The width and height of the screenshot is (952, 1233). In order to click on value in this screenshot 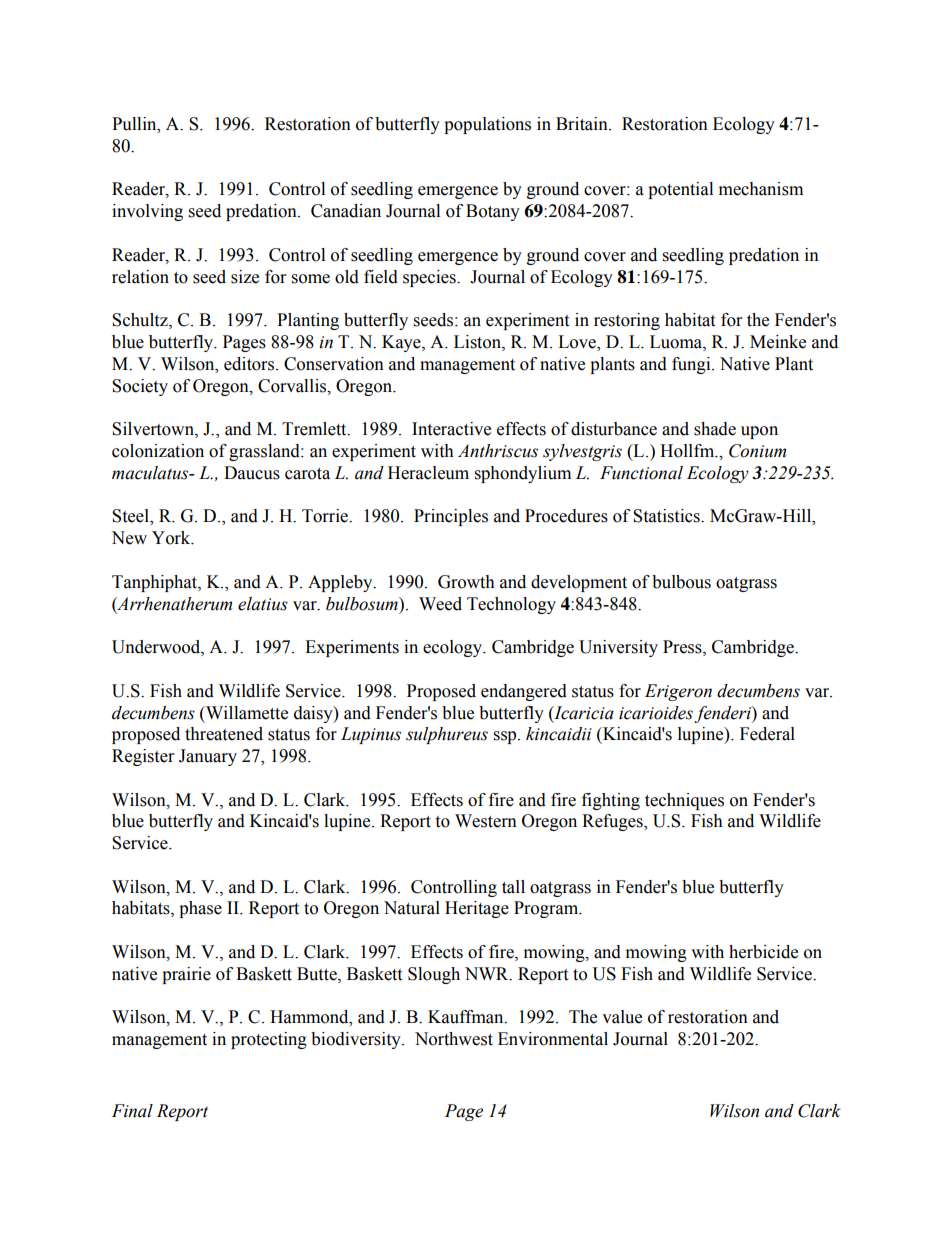, I will do `click(622, 1017)`.
